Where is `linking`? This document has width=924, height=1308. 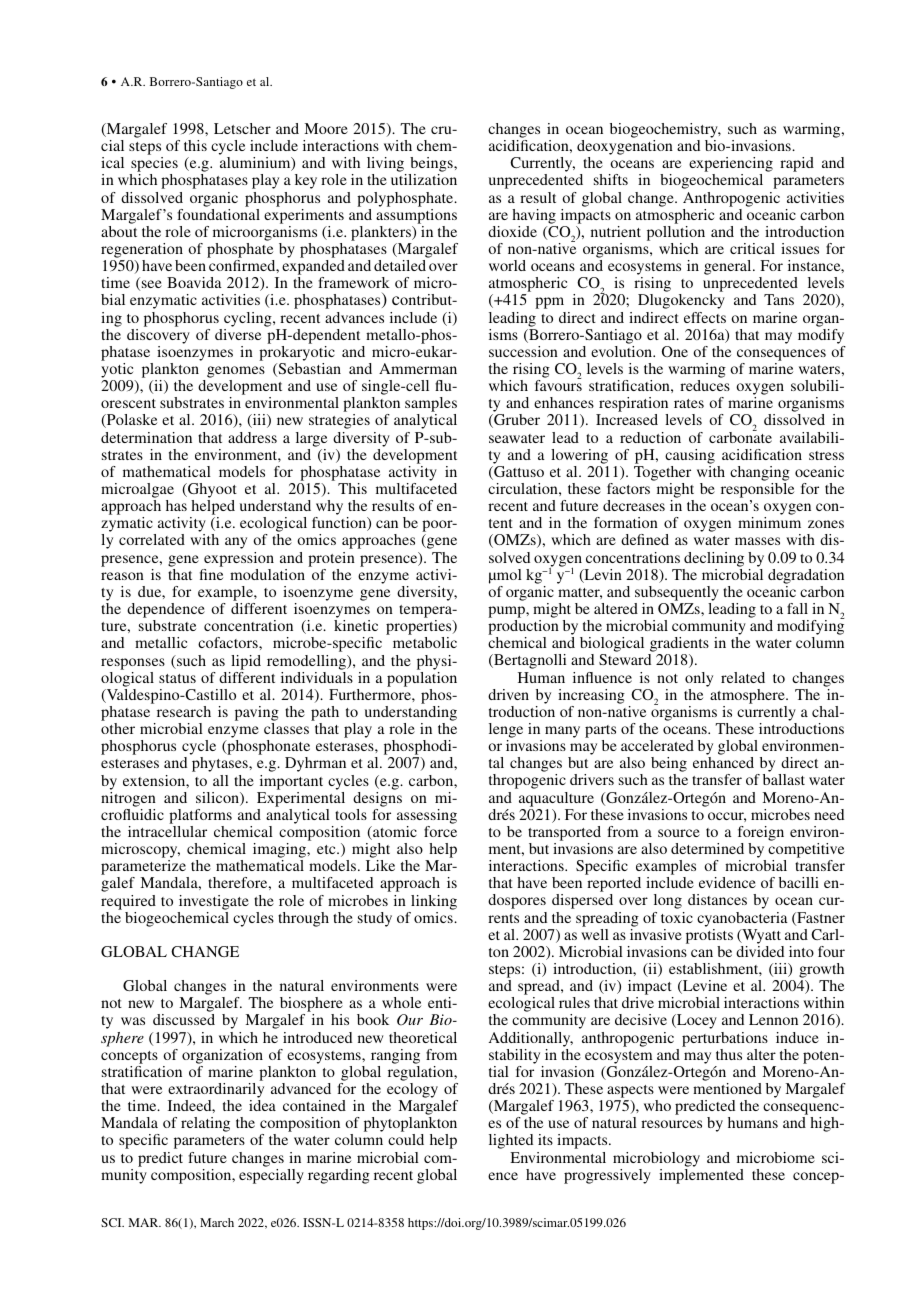
linking is located at coordinates (434, 902).
